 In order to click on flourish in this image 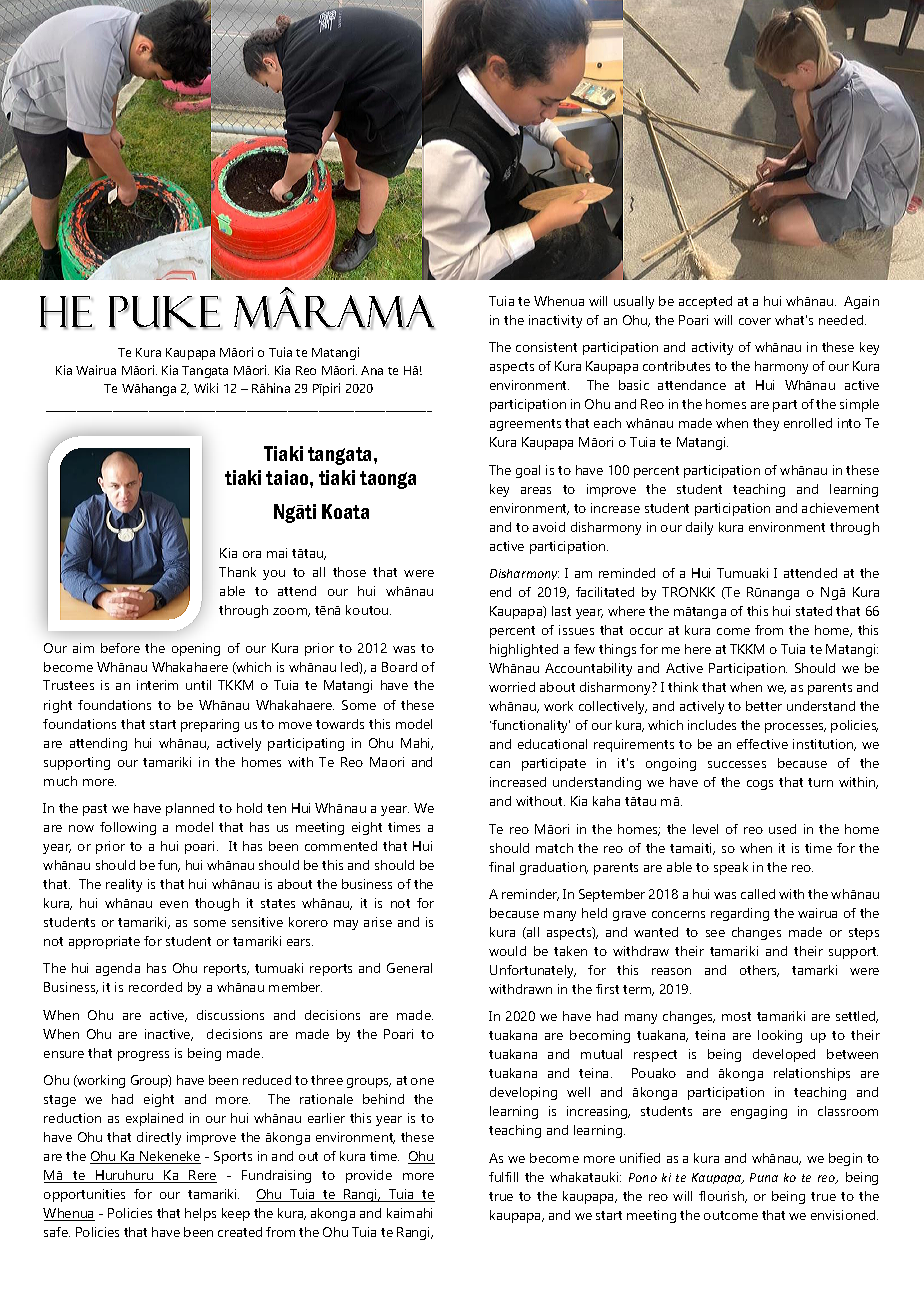, I will do `click(723, 1197)`.
